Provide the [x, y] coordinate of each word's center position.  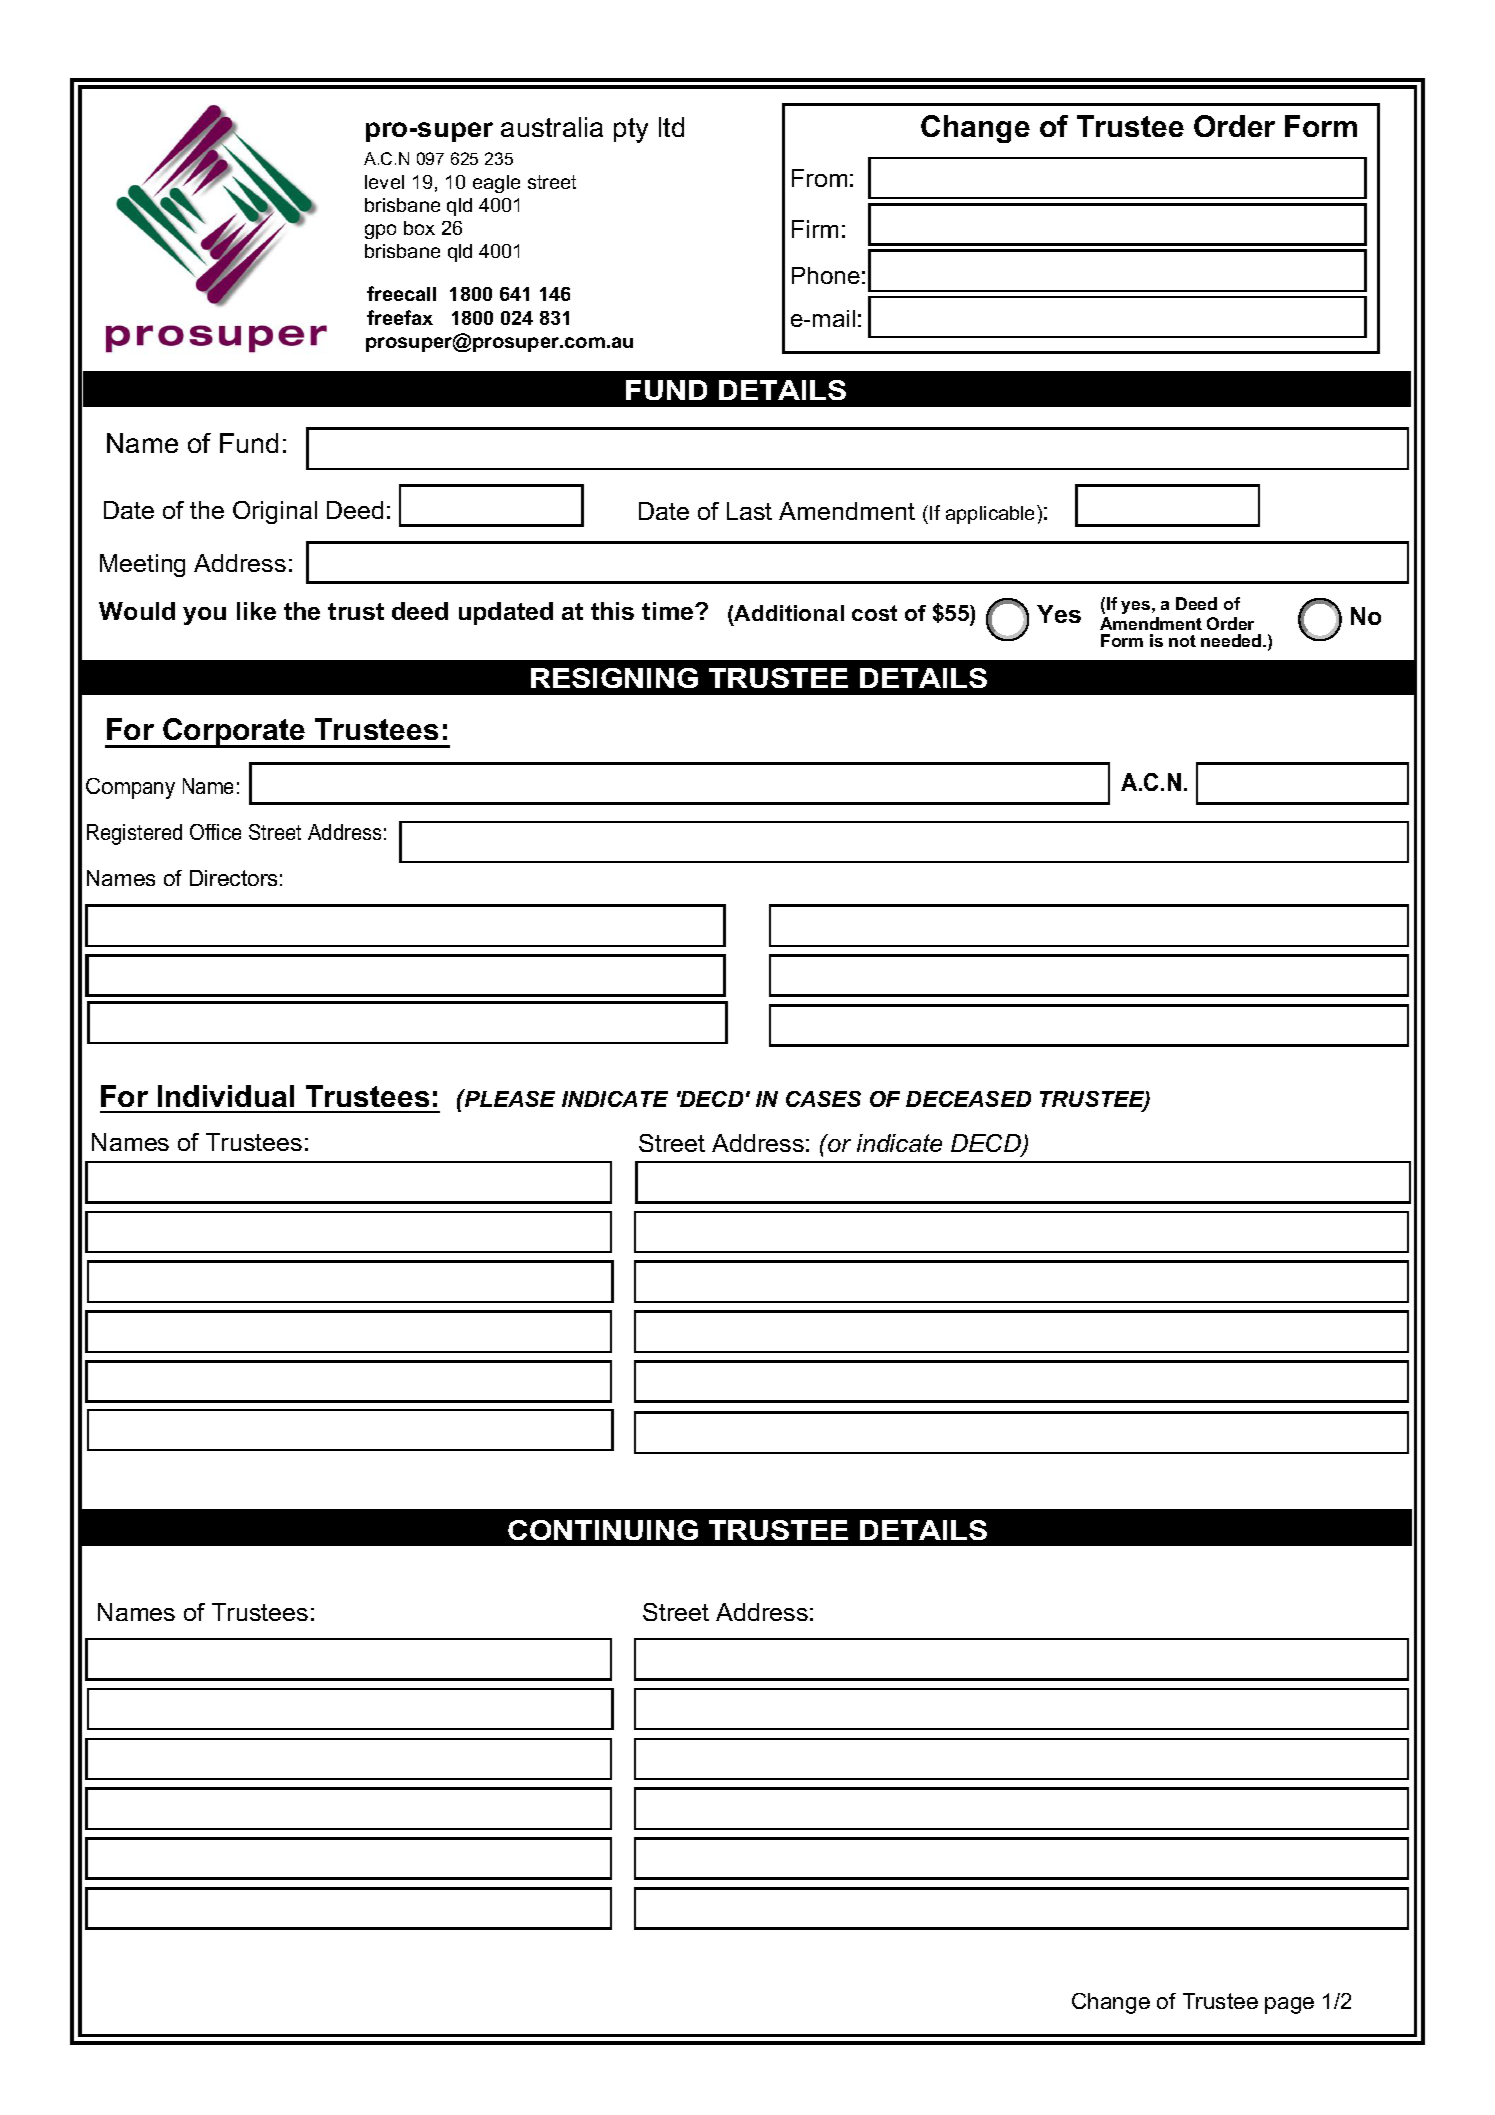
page [1289, 2005]
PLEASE [509, 1098]
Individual [226, 1096]
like [256, 611]
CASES [823, 1099]
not [1182, 641]
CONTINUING [603, 1530]
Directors [233, 878]
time [669, 611]
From [819, 178]
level [384, 182]
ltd [671, 127]
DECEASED [968, 1099]
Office [215, 832]
